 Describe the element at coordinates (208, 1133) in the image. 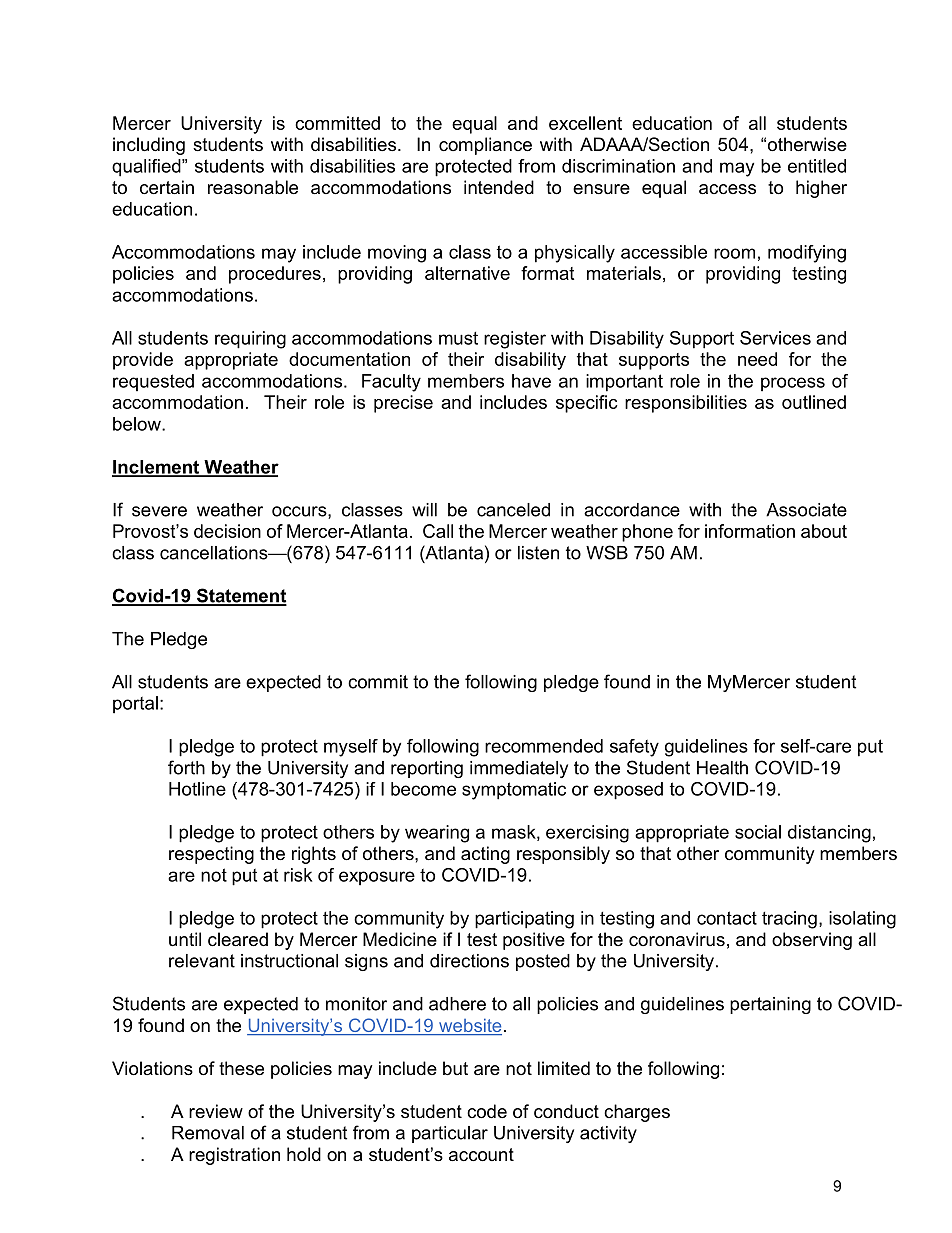

I see `Removal` at that location.
